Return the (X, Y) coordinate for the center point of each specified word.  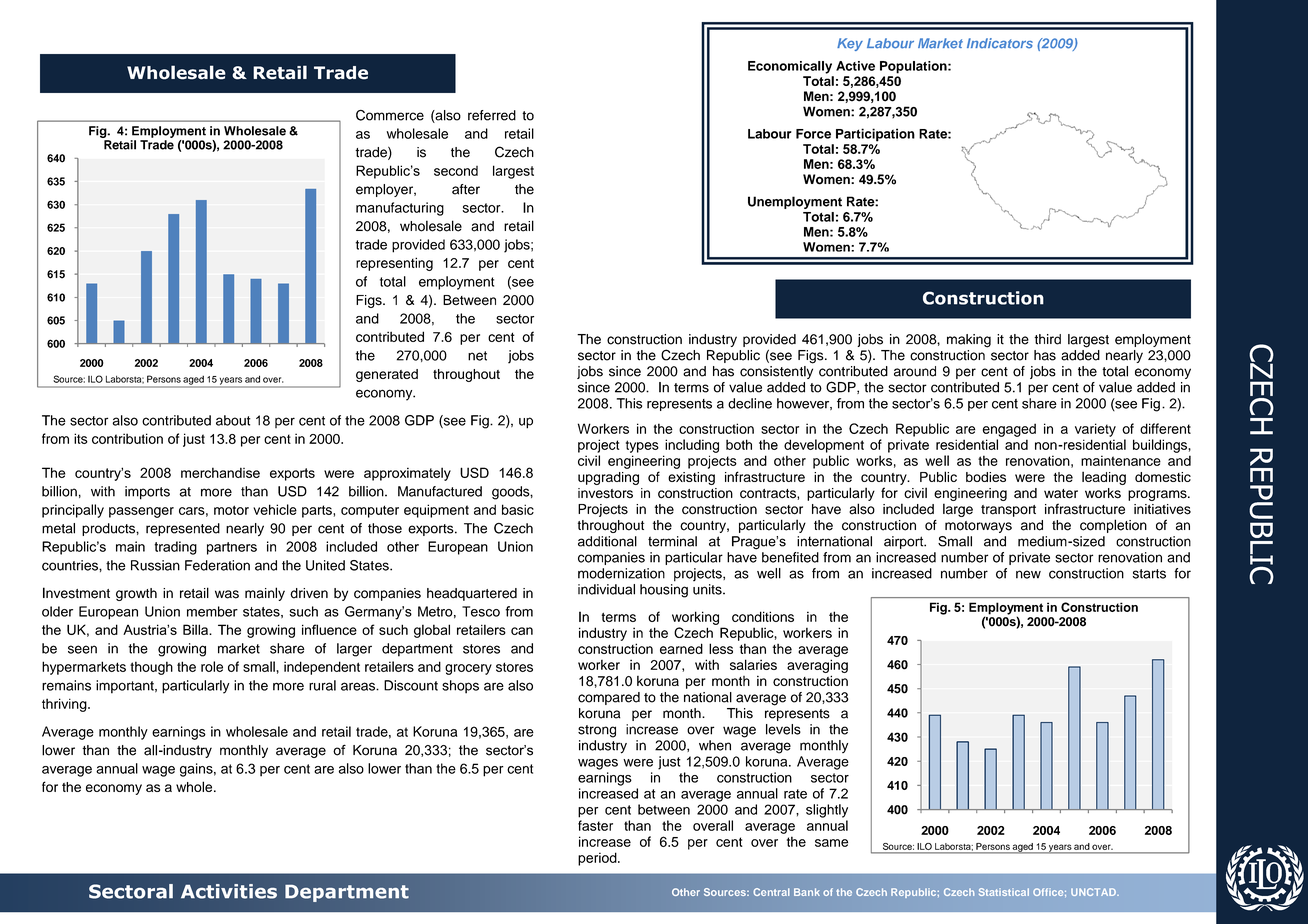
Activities (229, 891)
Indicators (1000, 43)
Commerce (390, 115)
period (598, 859)
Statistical (1004, 892)
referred (492, 115)
